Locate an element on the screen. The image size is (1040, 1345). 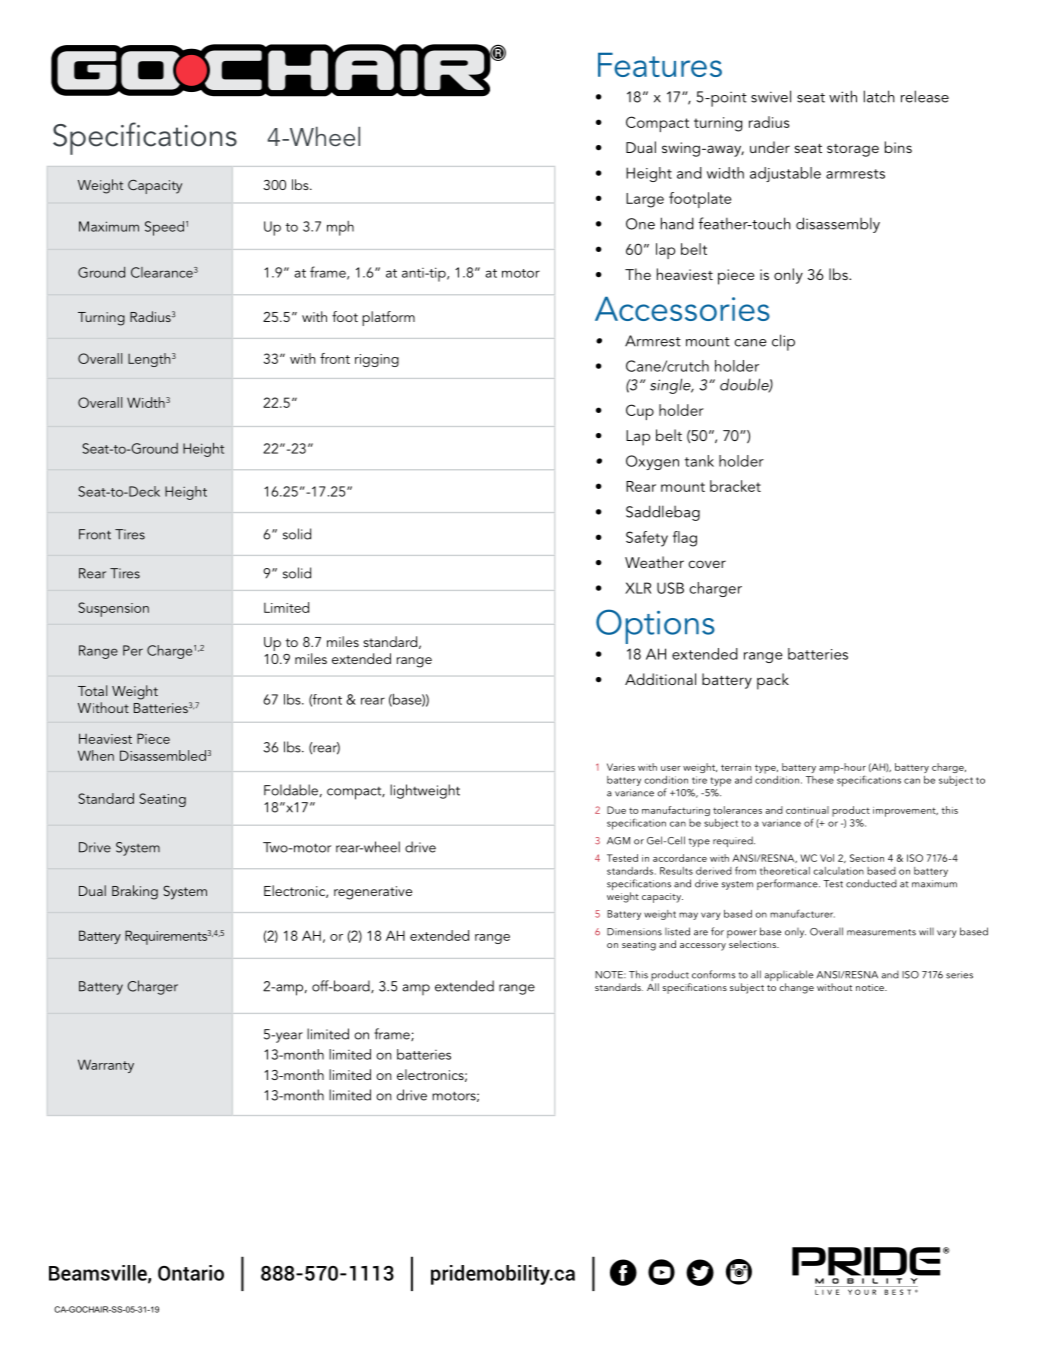
pack is located at coordinates (773, 681).
